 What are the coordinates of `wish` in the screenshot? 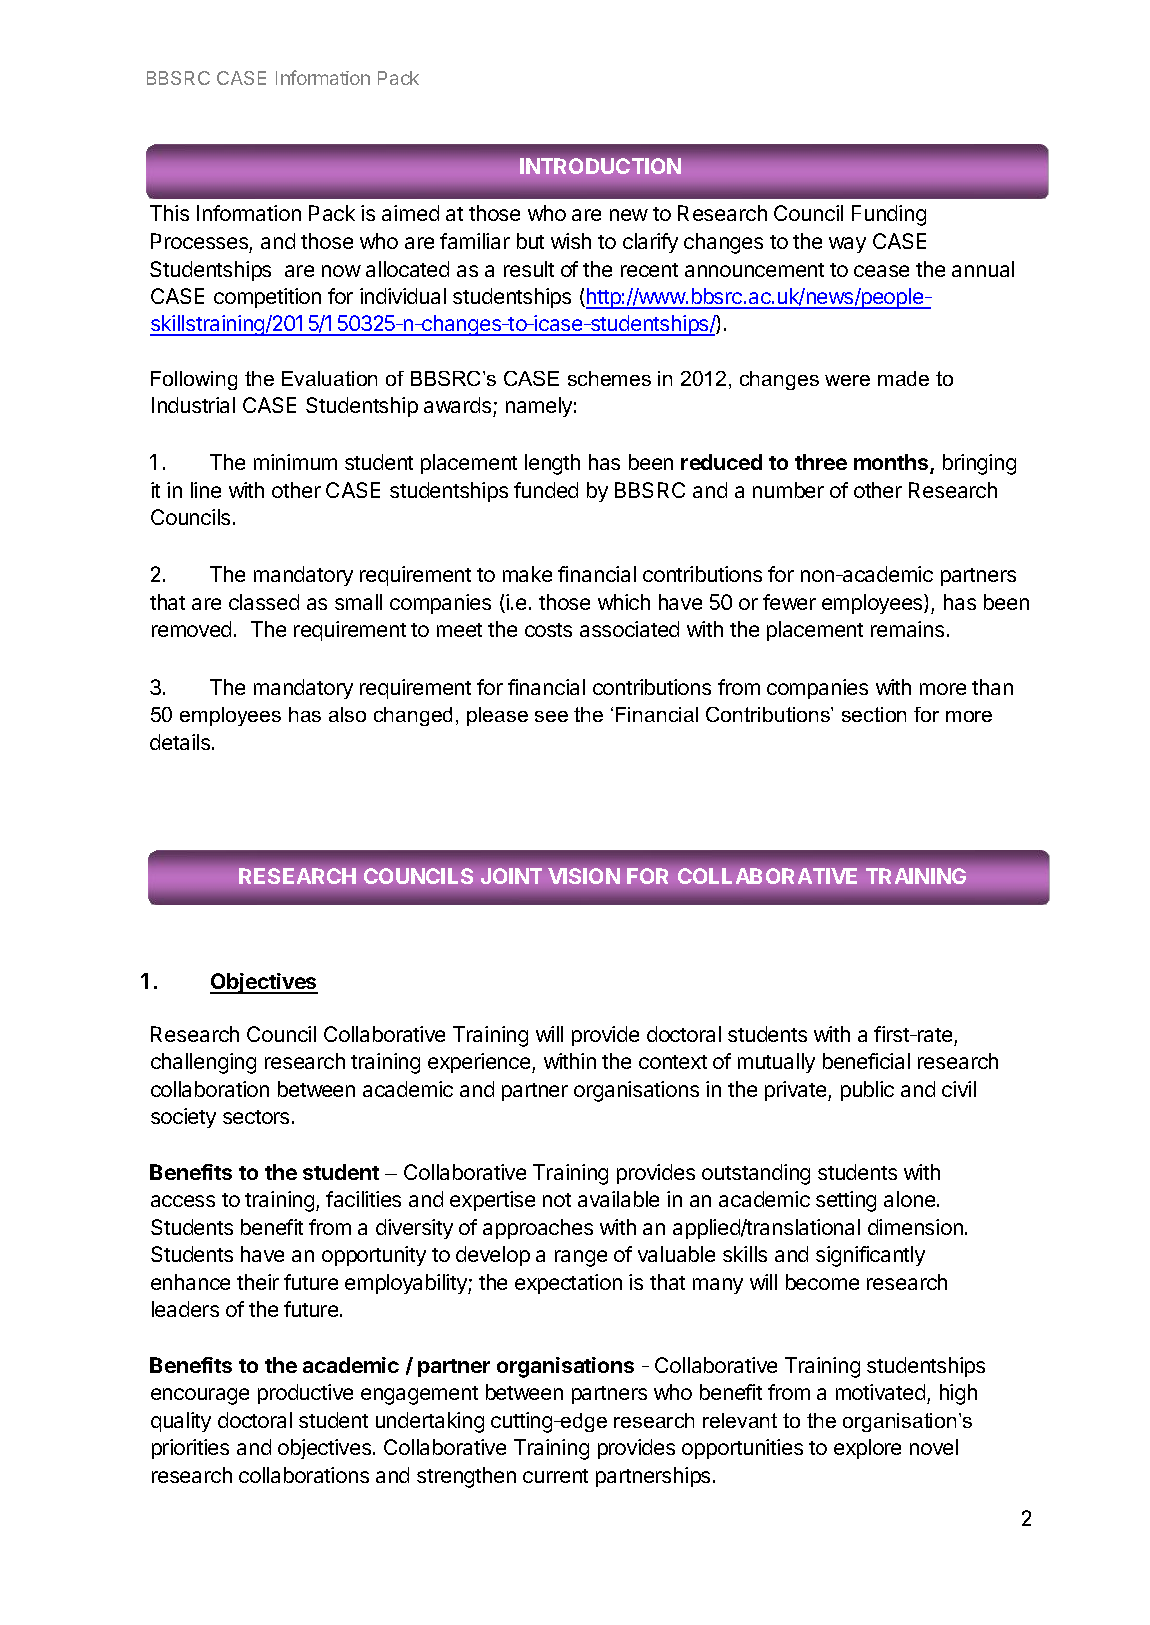 It's located at (571, 241).
